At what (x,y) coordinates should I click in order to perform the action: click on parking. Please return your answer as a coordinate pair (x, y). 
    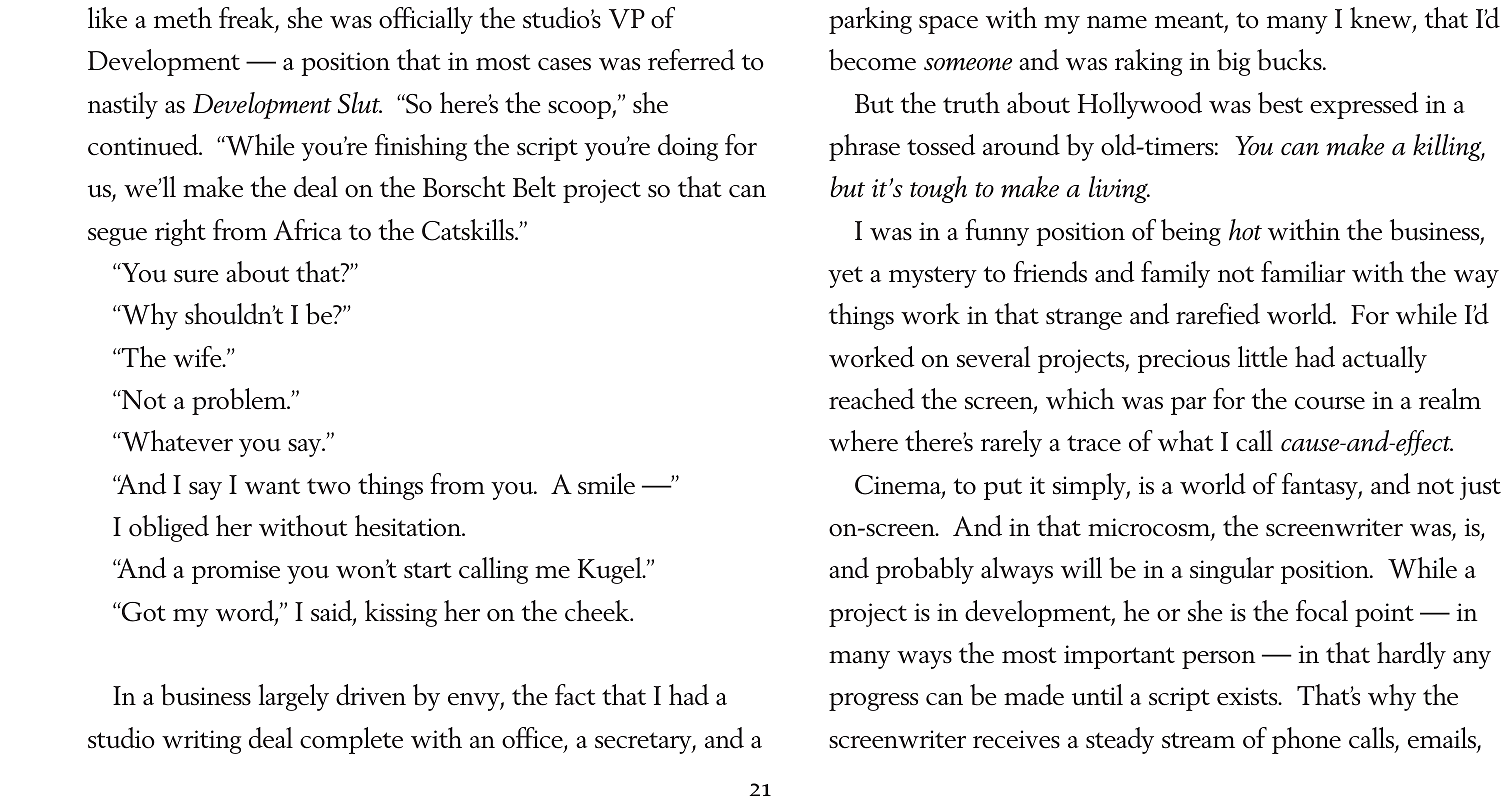
    Looking at the image, I should click on (870, 20).
